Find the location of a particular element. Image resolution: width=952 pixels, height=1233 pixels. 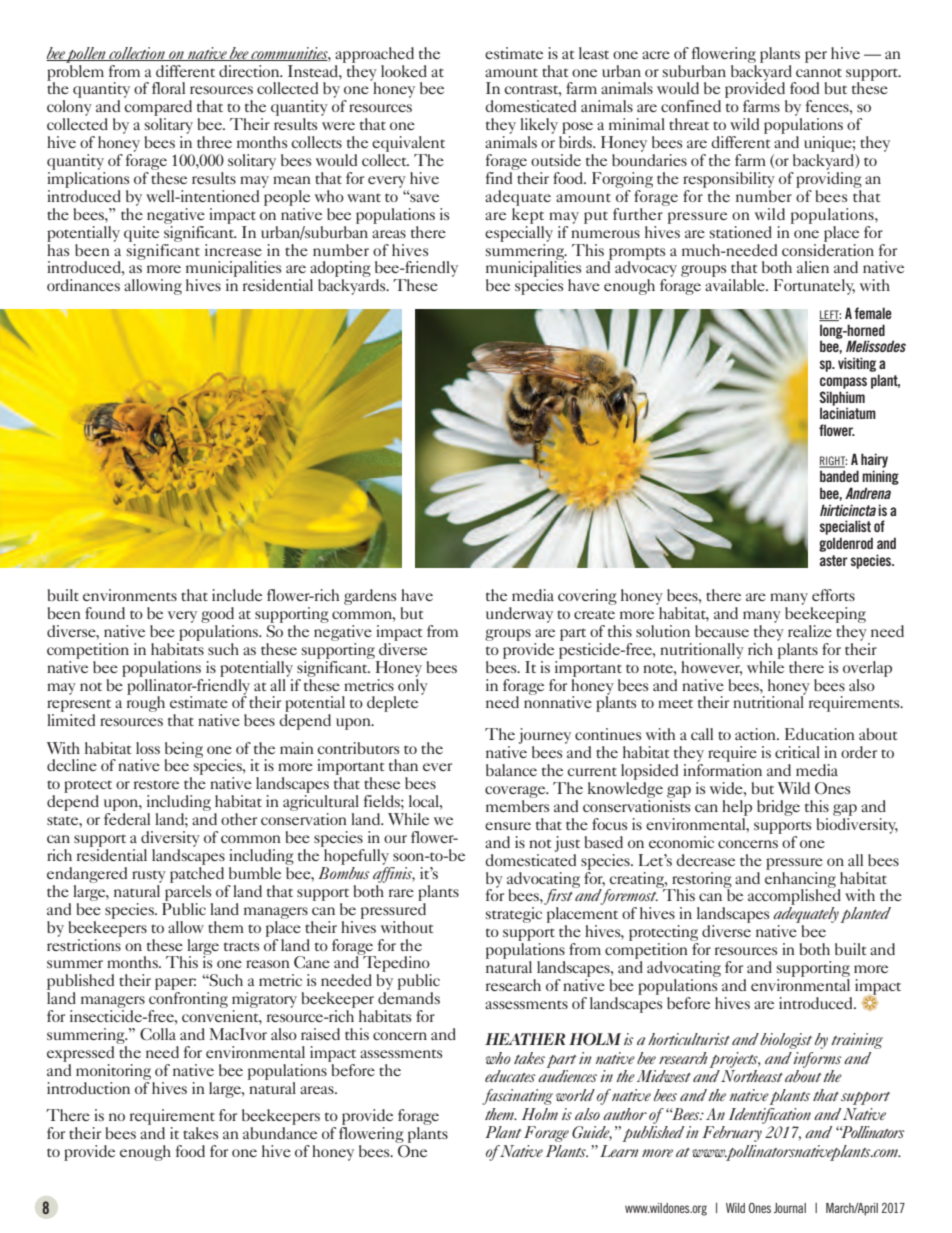

fascinating is located at coordinates (517, 1097).
